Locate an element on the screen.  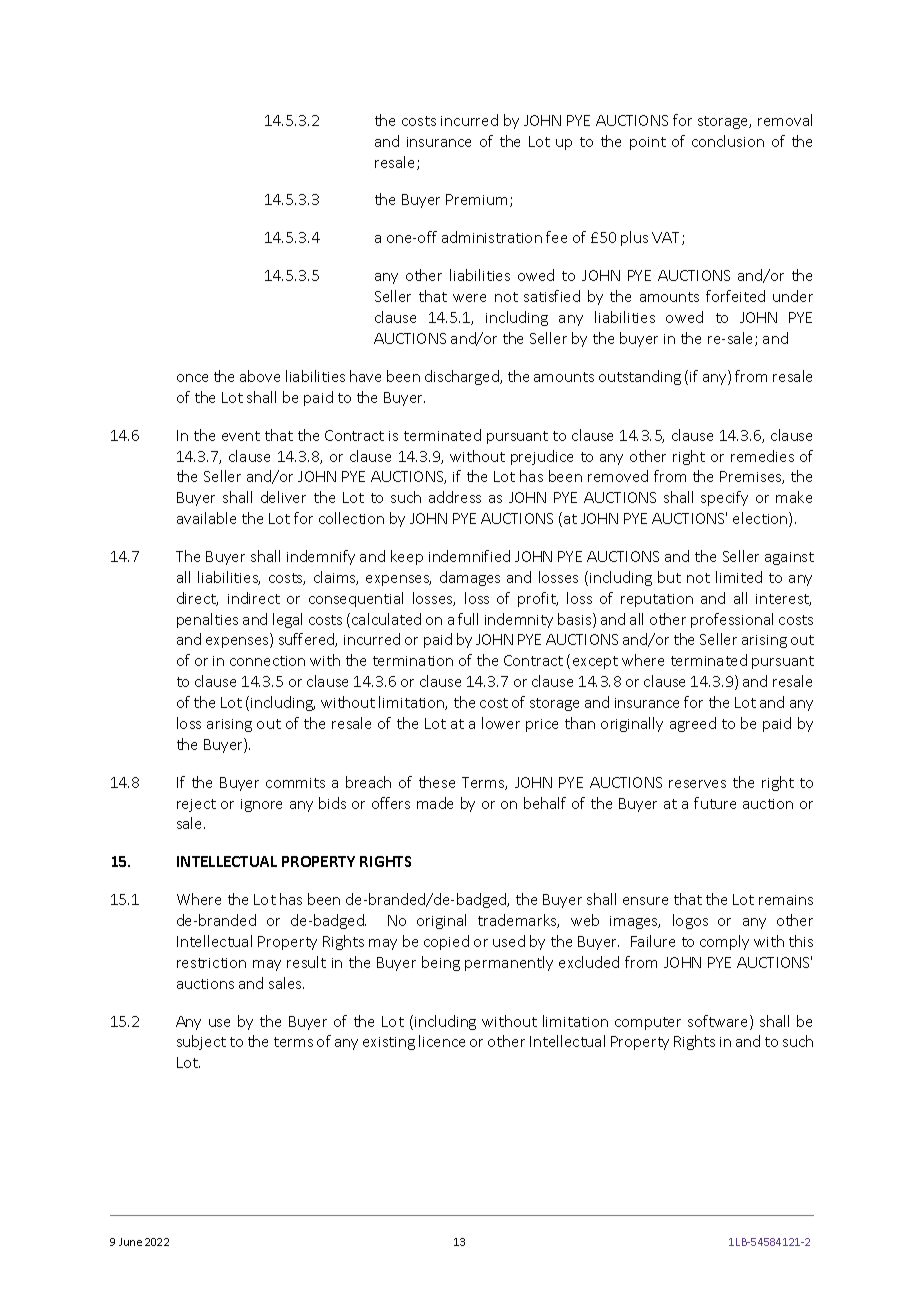
Premium is located at coordinates (476, 199).
